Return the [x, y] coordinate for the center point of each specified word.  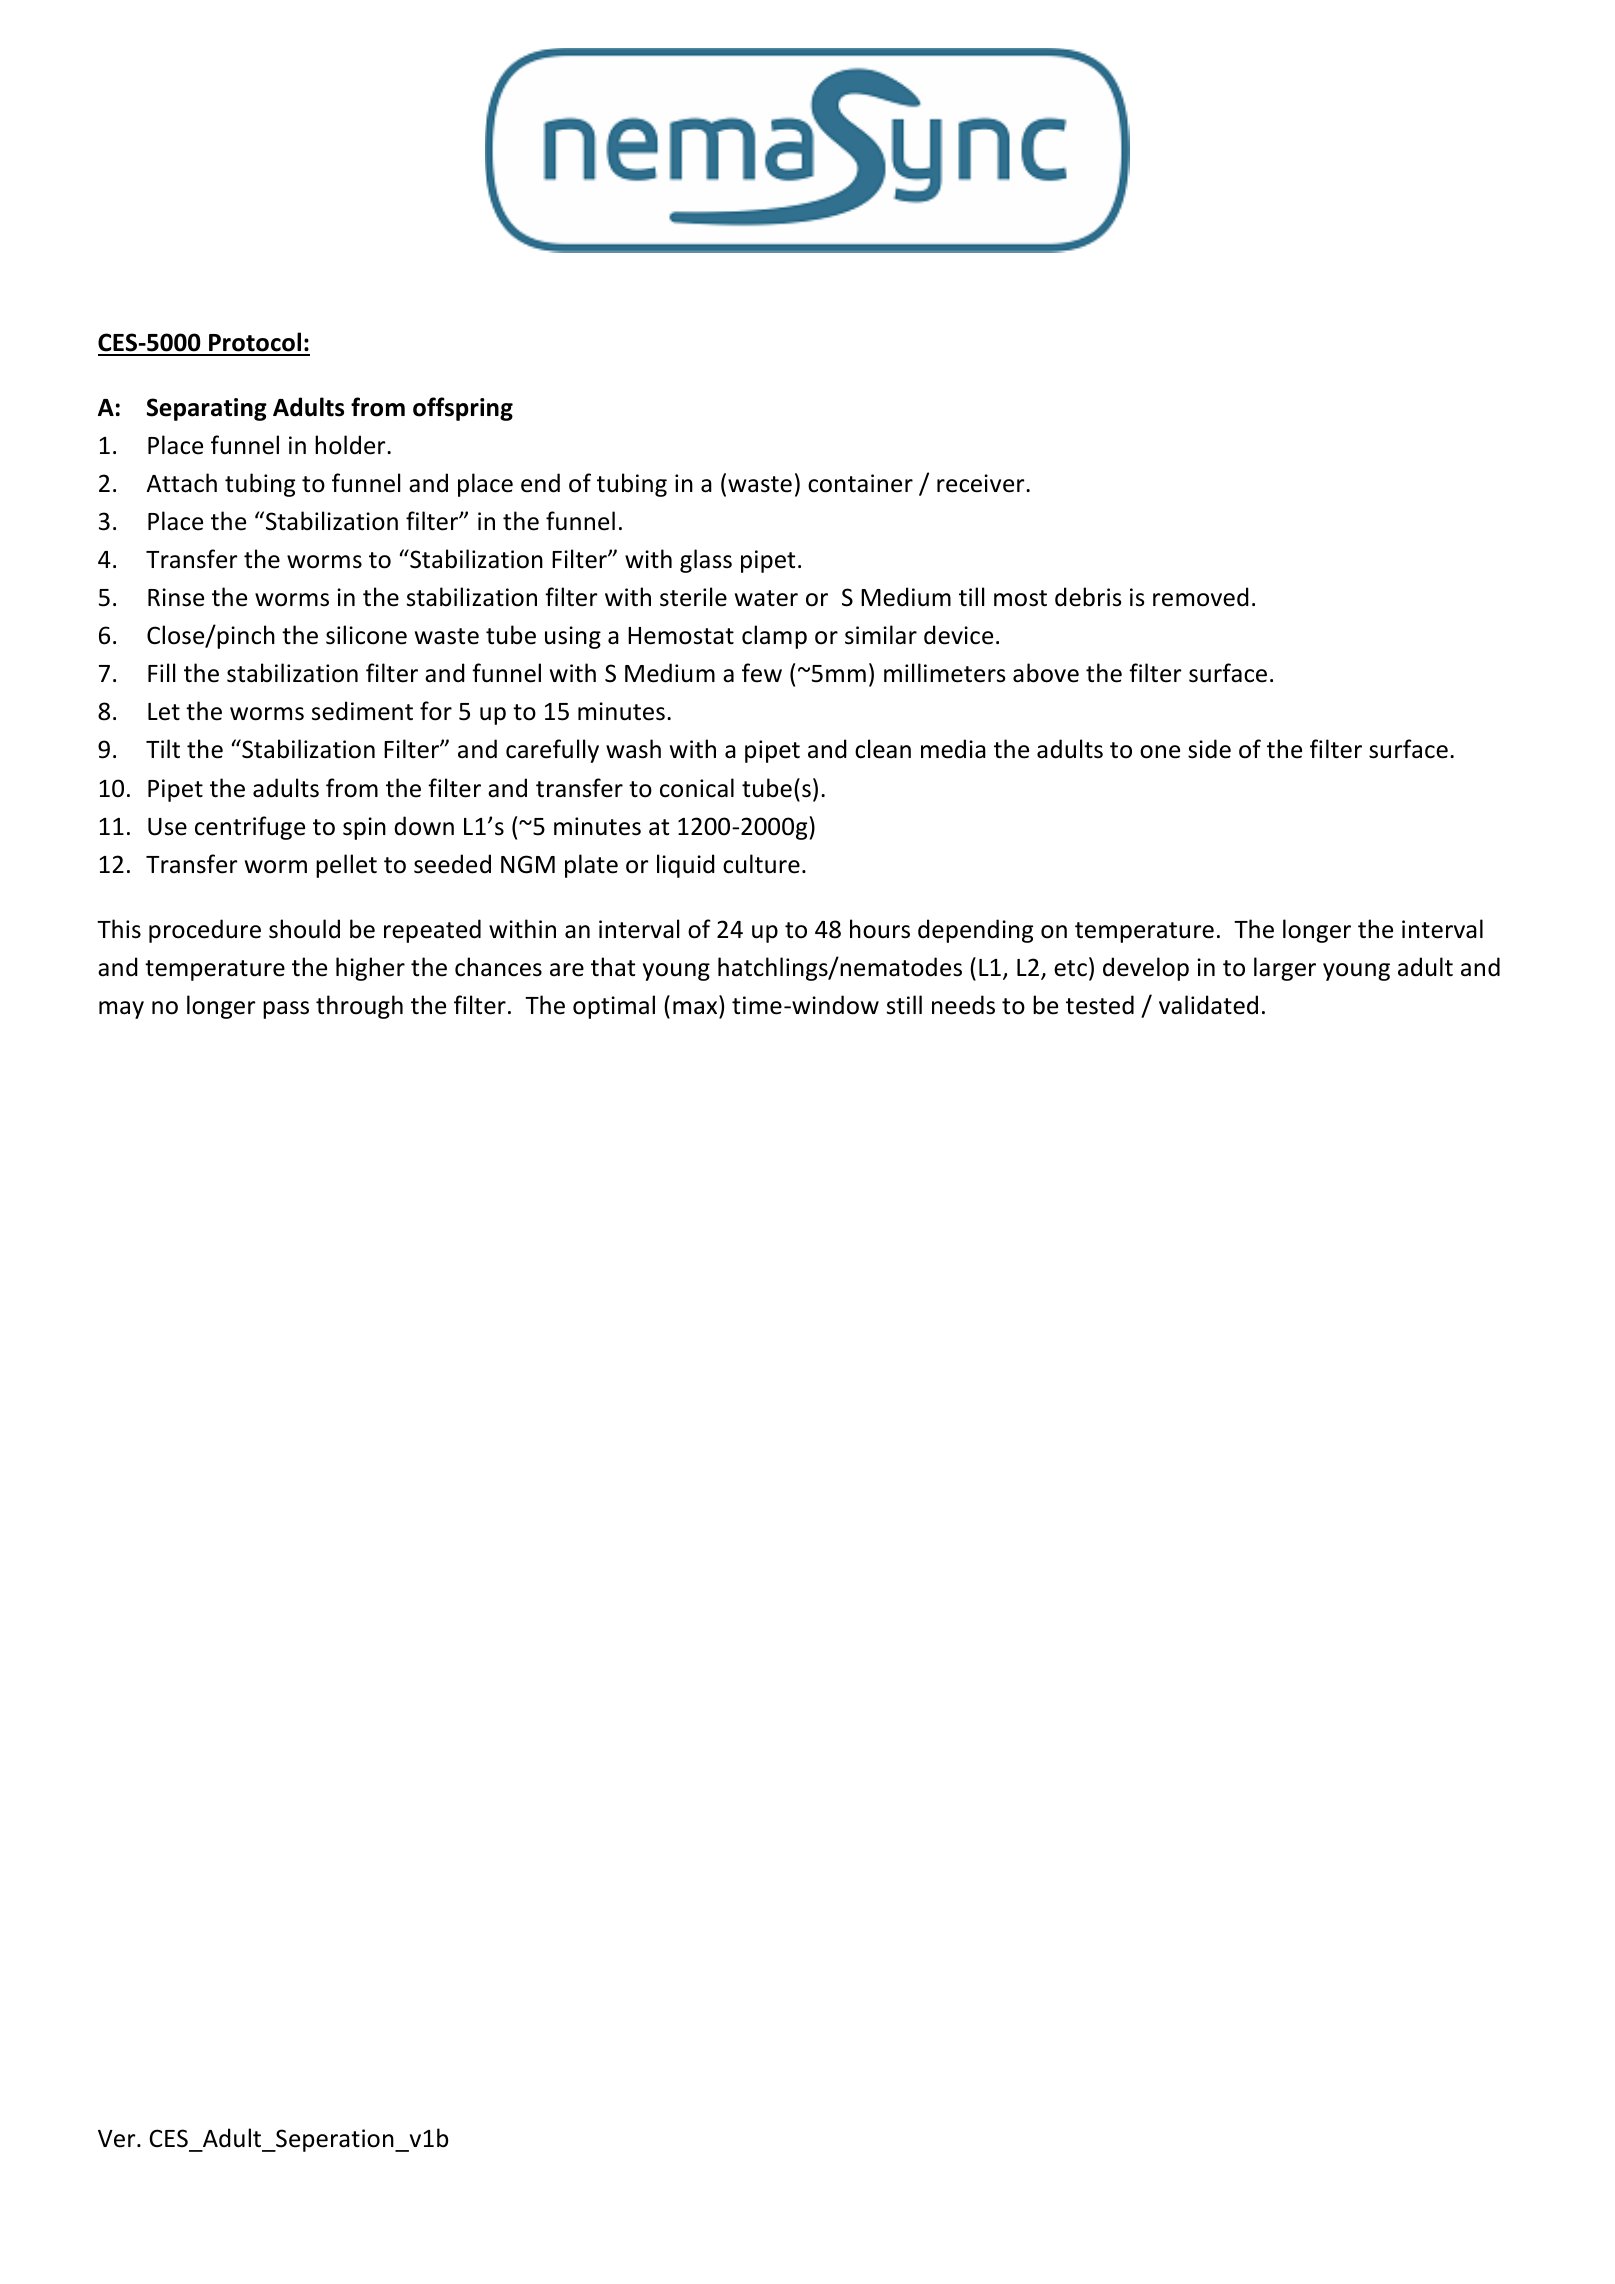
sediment [362, 711]
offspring [463, 409]
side [1209, 749]
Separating [207, 409]
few [762, 673]
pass [286, 1010]
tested [1100, 1005]
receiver [982, 483]
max [696, 1009]
